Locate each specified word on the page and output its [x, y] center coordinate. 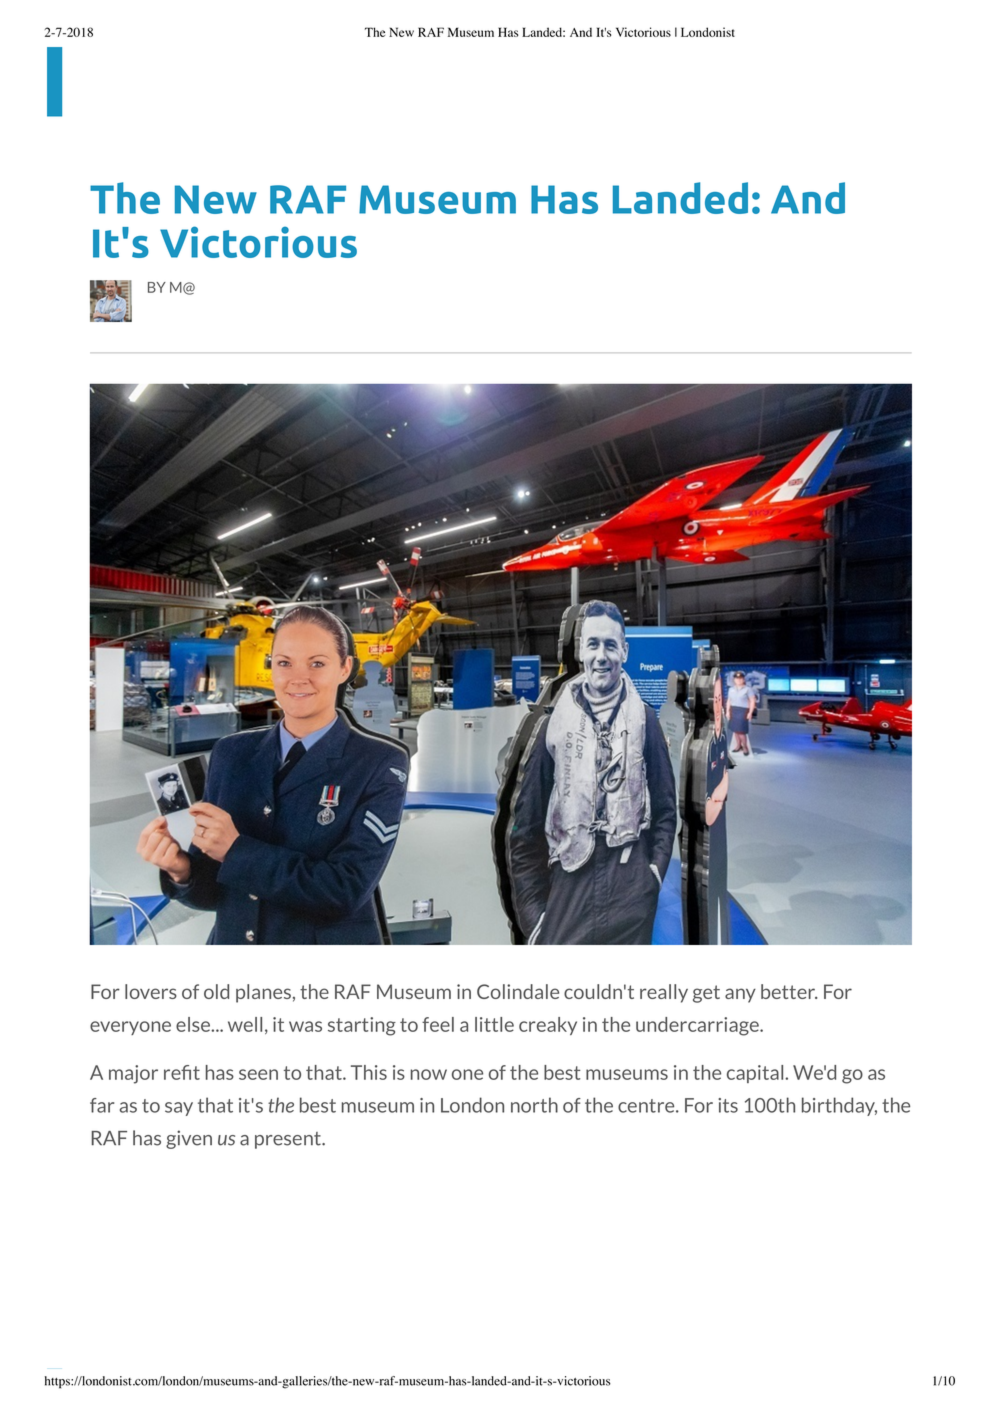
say [179, 1109]
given [189, 1139]
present [289, 1140]
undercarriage [698, 1026]
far [102, 1105]
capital [756, 1074]
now [428, 1074]
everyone [130, 1028]
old [216, 991]
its [728, 1105]
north [534, 1105]
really [664, 993]
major [133, 1074]
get [706, 994]
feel [438, 1024]
